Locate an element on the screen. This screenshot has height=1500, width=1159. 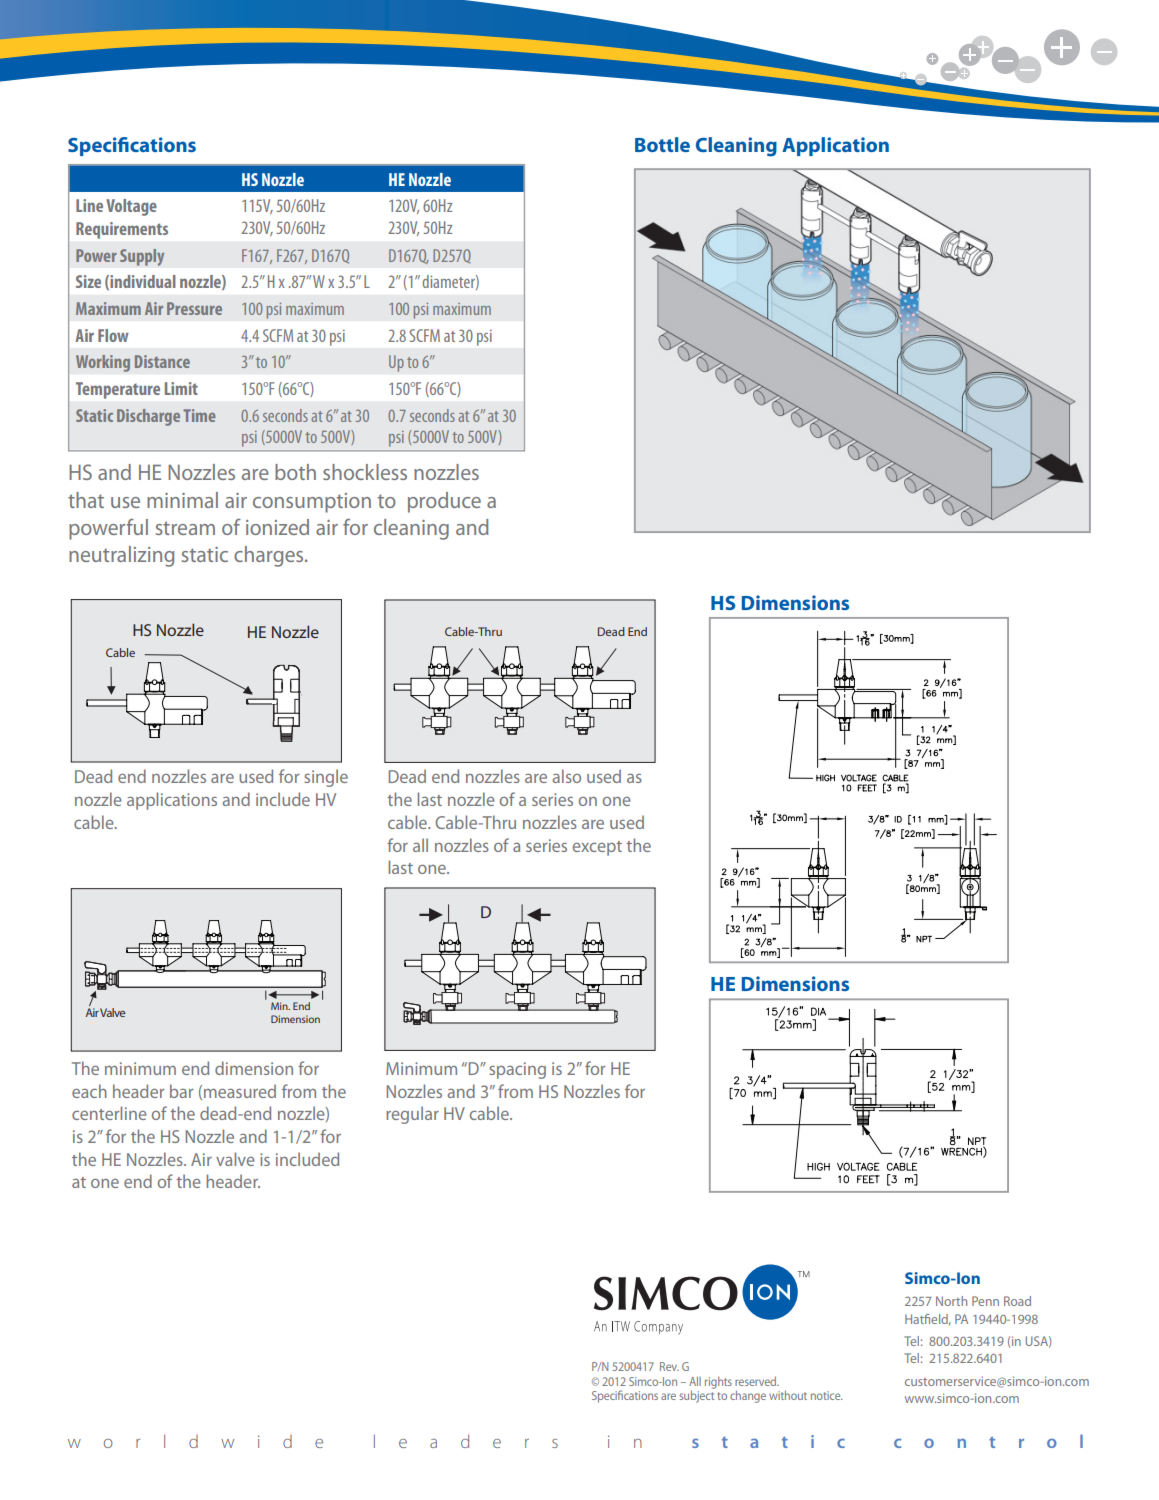
bar is located at coordinates (181, 1091).
